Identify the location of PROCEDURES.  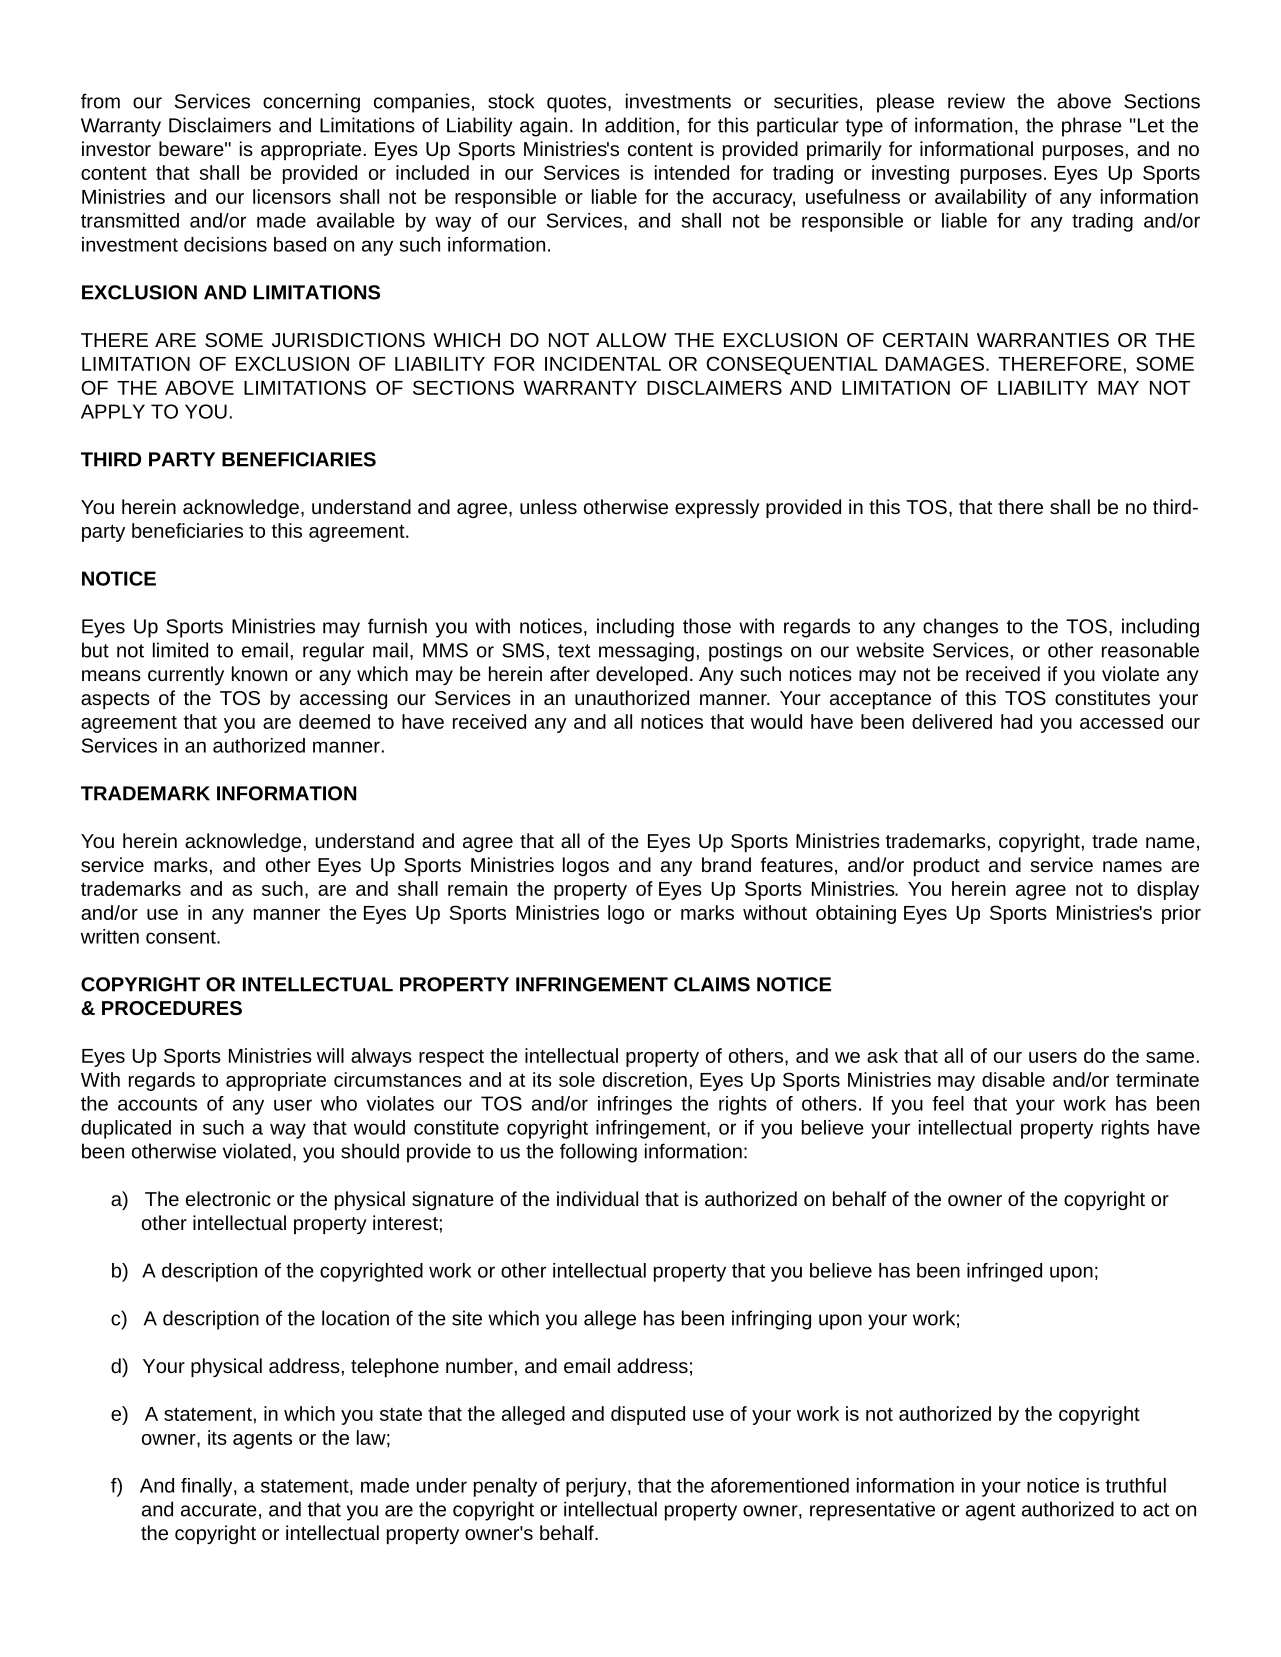
(172, 1008).
